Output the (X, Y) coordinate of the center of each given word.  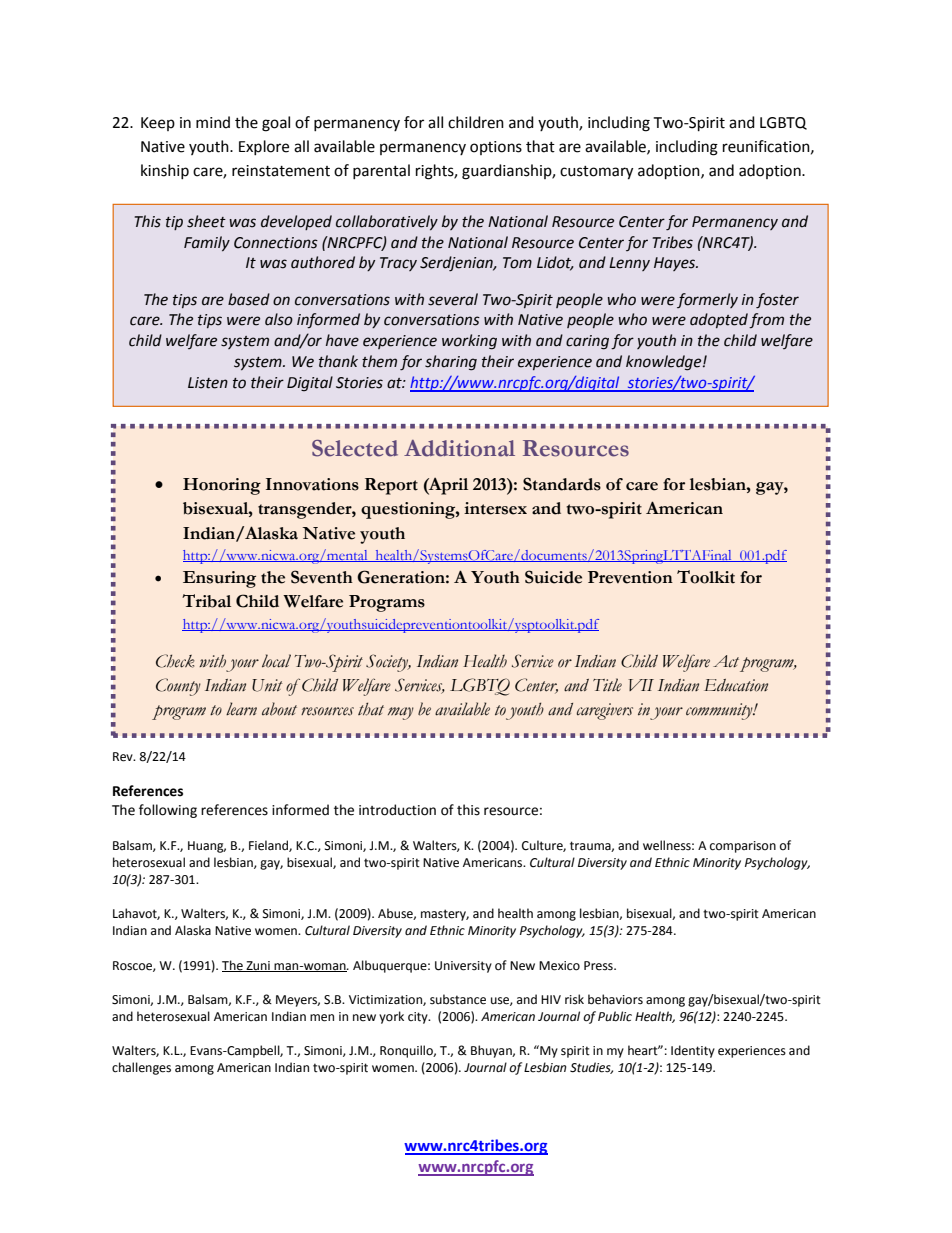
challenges (141, 1068)
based (249, 299)
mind (213, 122)
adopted (719, 320)
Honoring (222, 486)
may (401, 713)
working (469, 342)
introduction (397, 810)
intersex (495, 508)
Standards (562, 484)
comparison (743, 847)
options (496, 148)
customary (596, 173)
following (168, 811)
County (178, 687)
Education (736, 685)
